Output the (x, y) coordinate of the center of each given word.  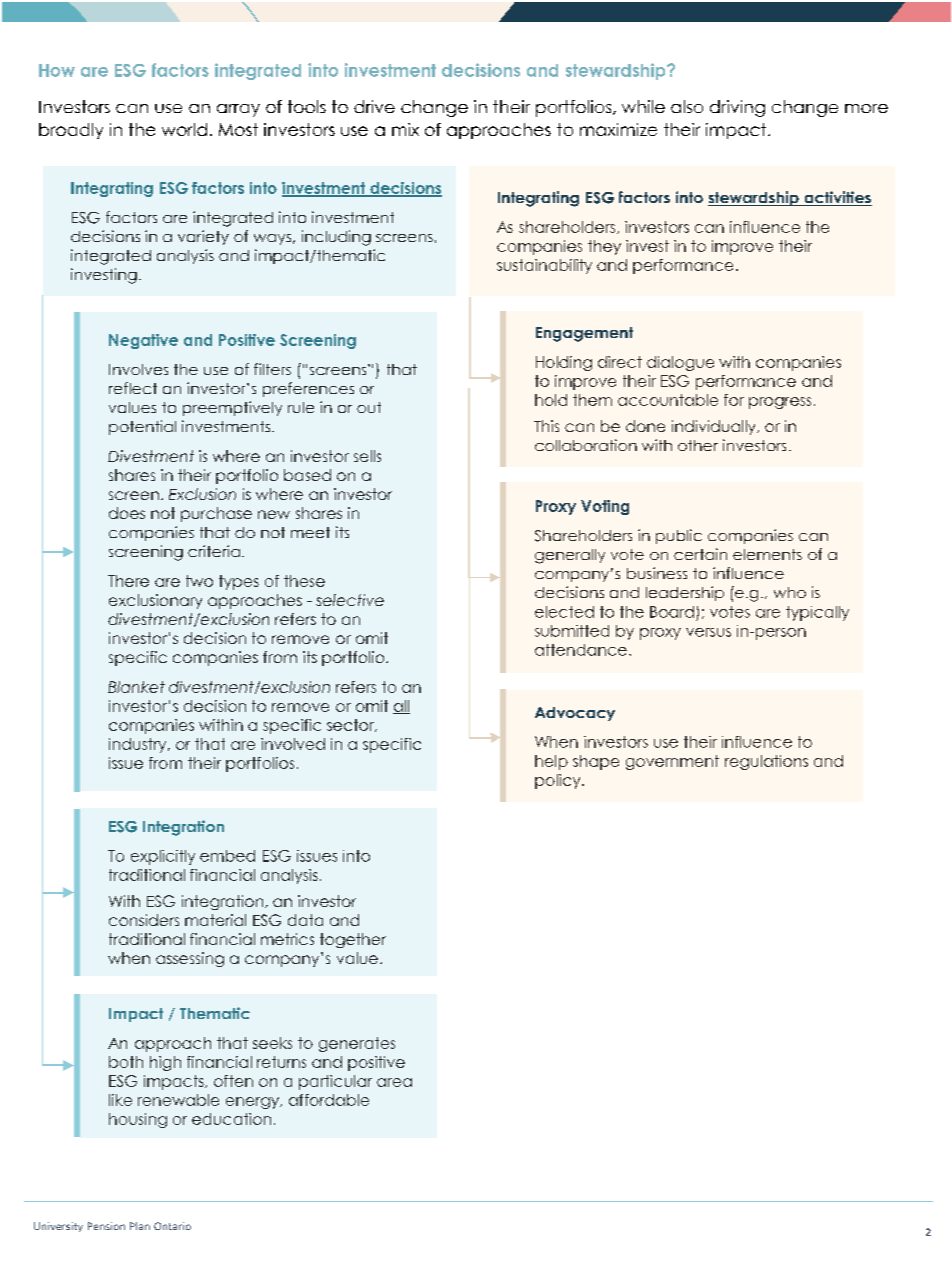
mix (405, 129)
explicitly (163, 857)
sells (367, 456)
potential (142, 427)
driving (737, 108)
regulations (766, 762)
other (698, 445)
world (184, 129)
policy (559, 781)
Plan (140, 1226)
